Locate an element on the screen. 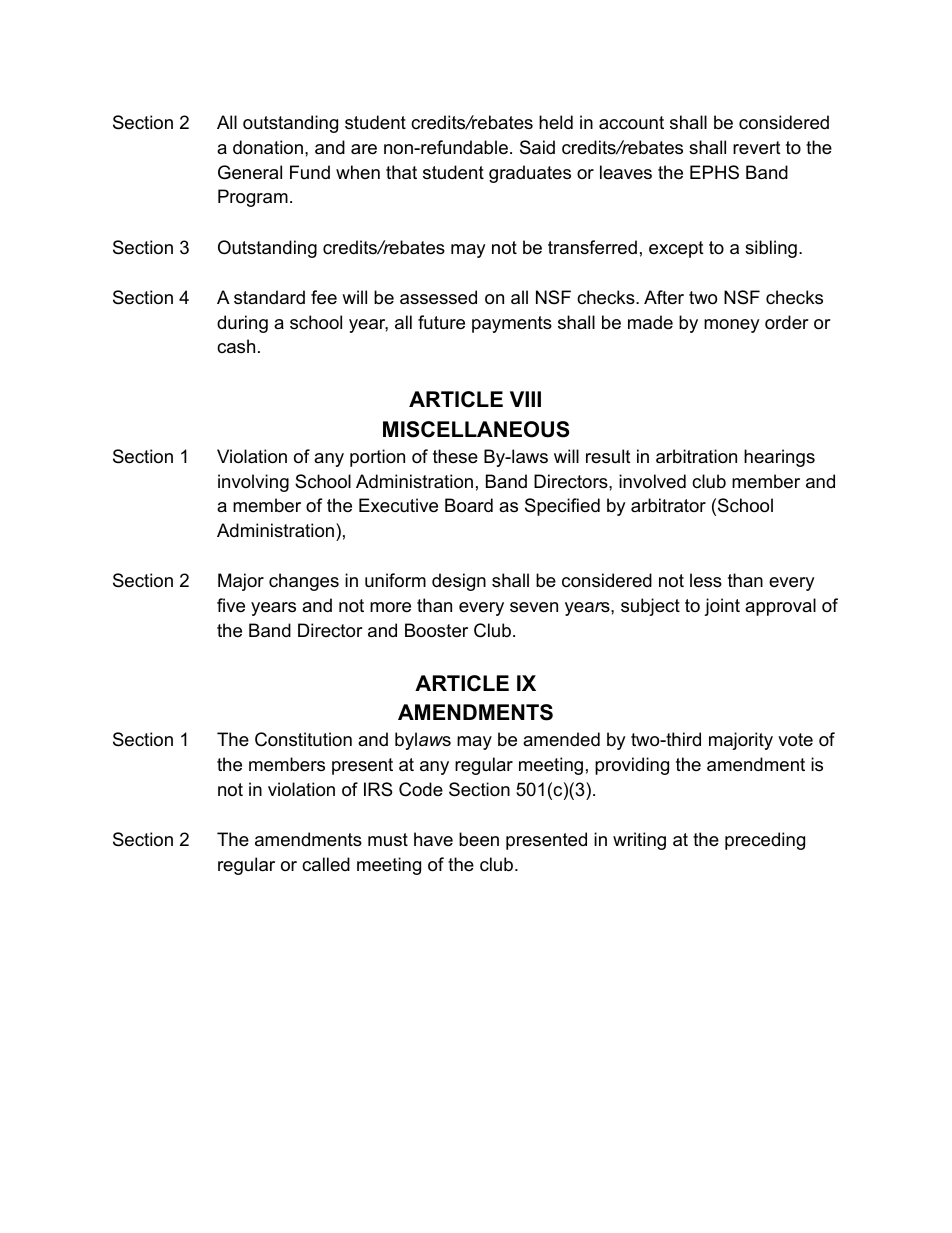 This screenshot has height=1233, width=952. Board is located at coordinates (469, 505).
